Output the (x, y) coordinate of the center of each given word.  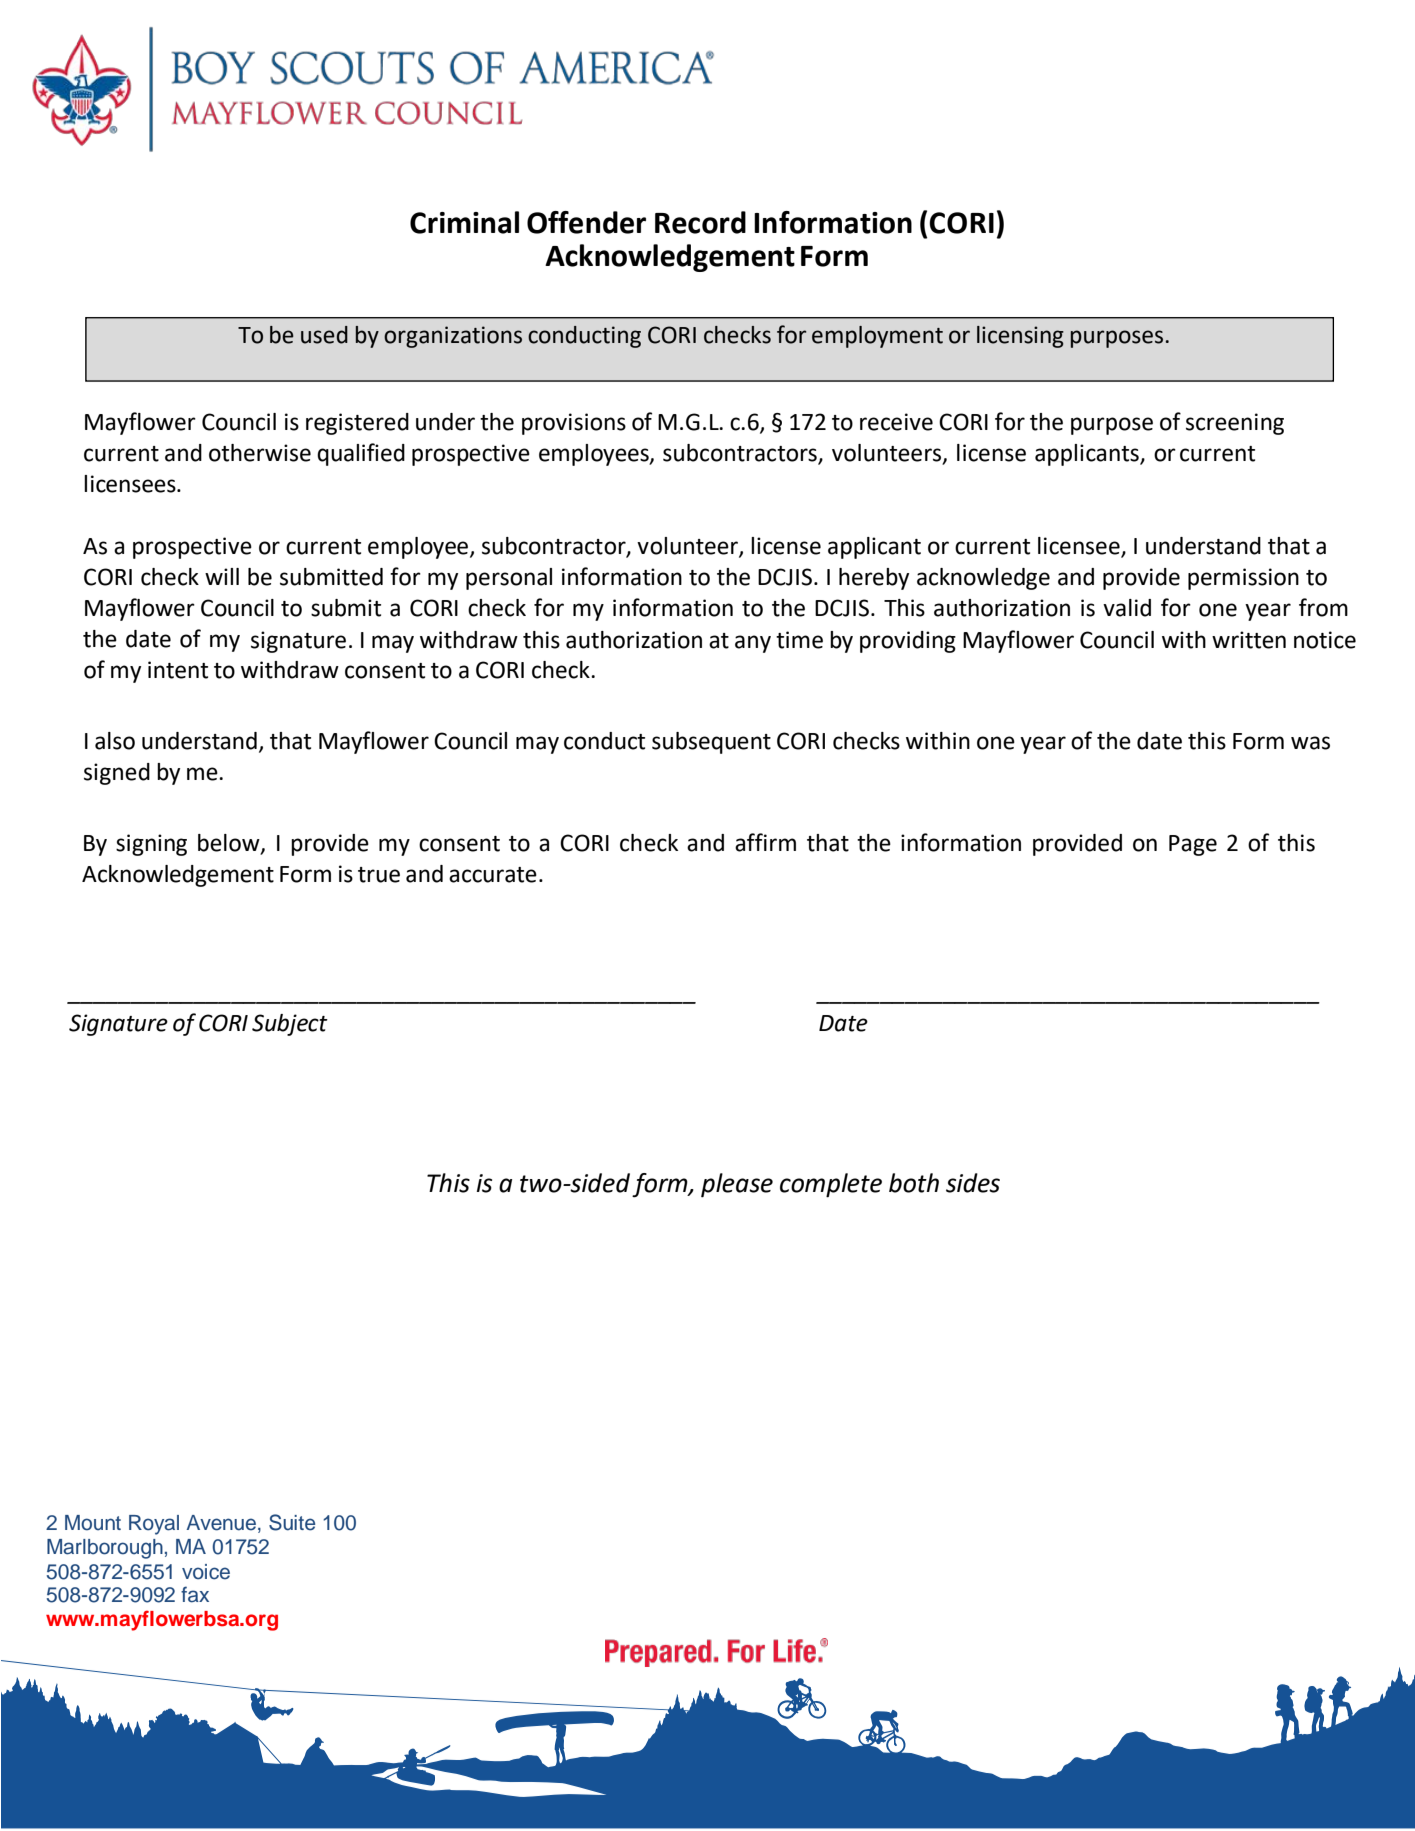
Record (700, 222)
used (324, 335)
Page (1193, 845)
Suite (292, 1522)
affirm (765, 842)
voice (206, 1572)
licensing (1020, 337)
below (230, 844)
